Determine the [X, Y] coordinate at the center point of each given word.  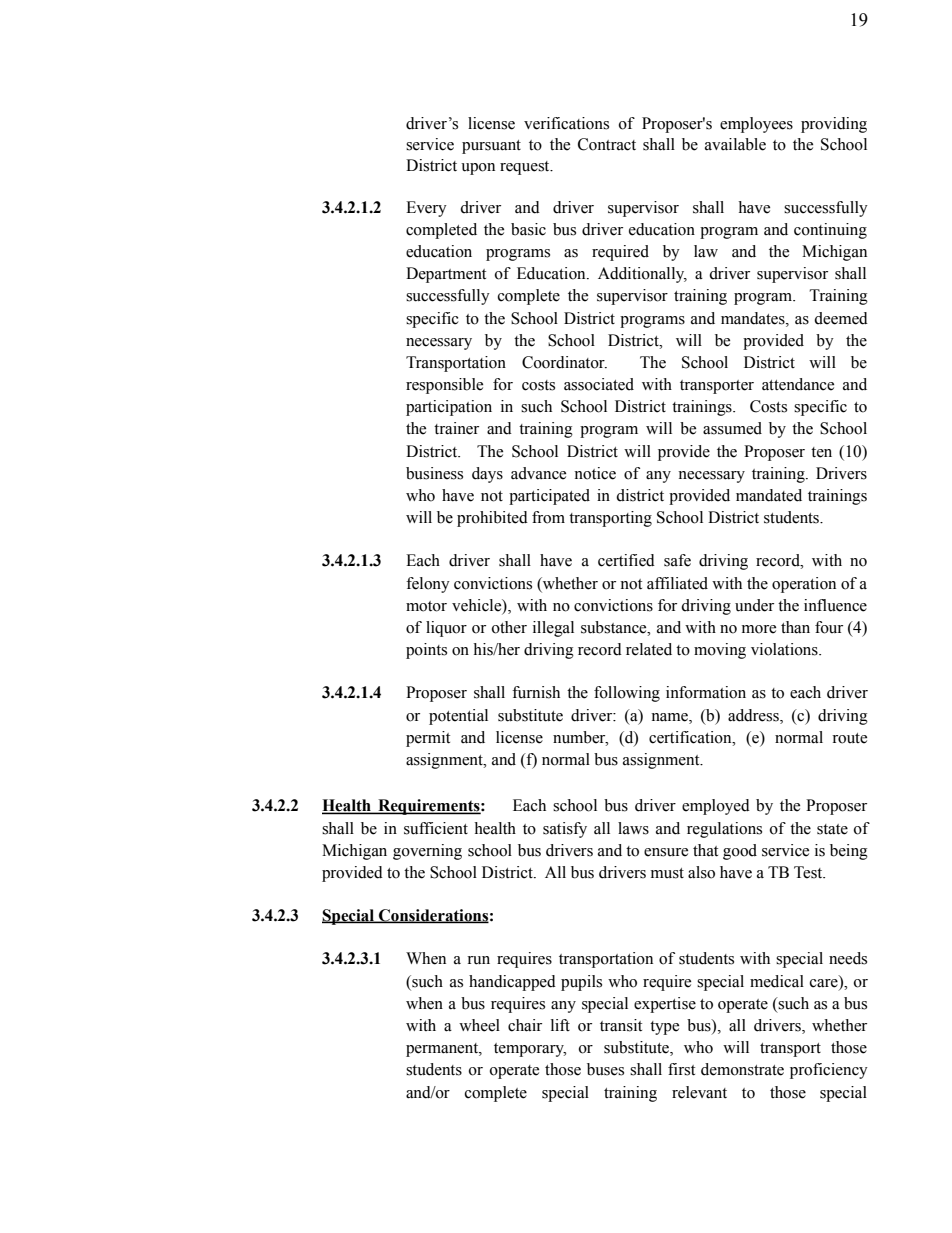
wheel [479, 1025]
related [649, 649]
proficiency [829, 1071]
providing [834, 125]
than [795, 627]
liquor [446, 629]
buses [605, 1069]
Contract [607, 144]
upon [478, 169]
